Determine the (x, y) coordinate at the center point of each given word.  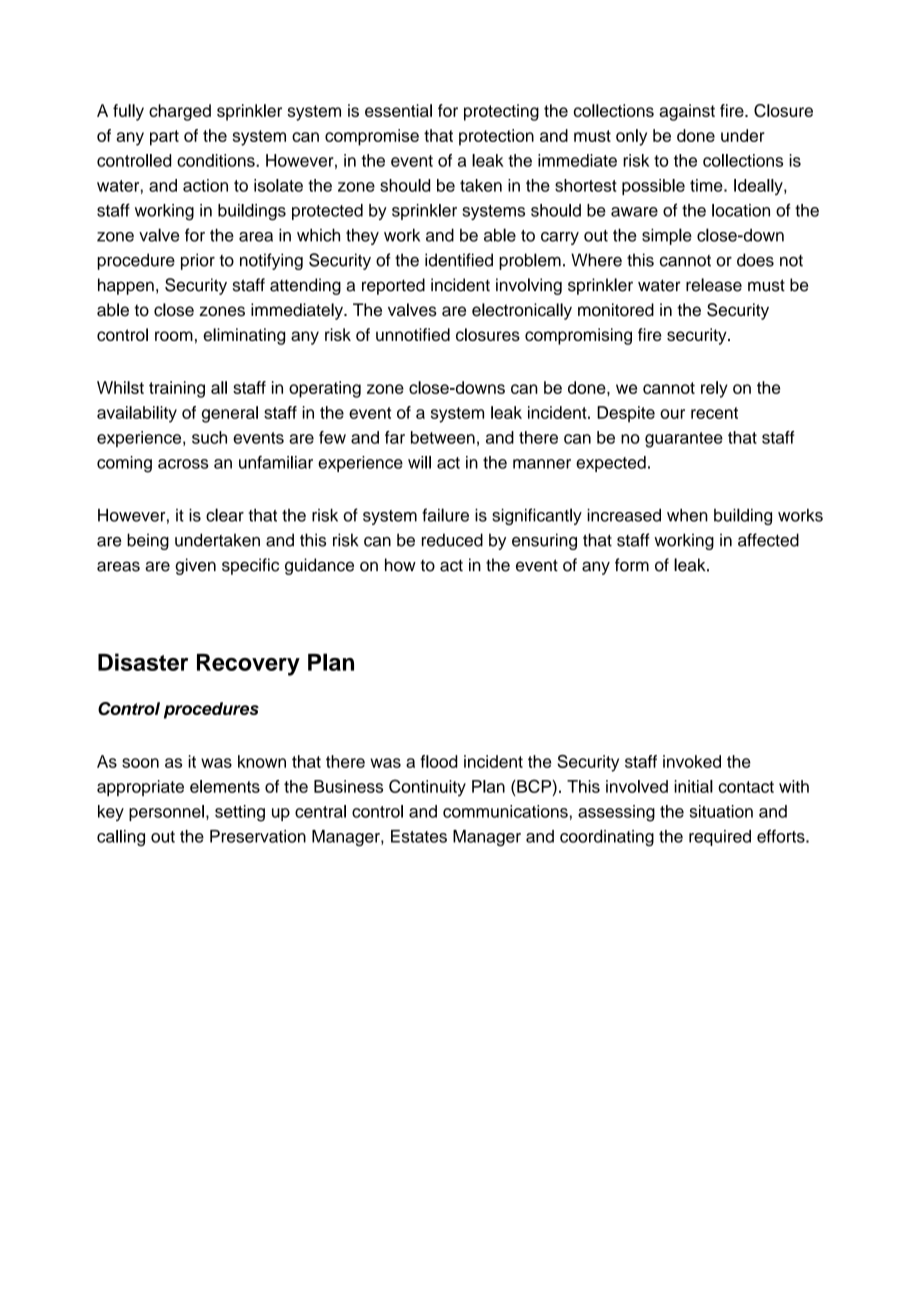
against (687, 112)
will (419, 462)
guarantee (684, 440)
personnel (166, 813)
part (164, 138)
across (183, 464)
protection (496, 137)
